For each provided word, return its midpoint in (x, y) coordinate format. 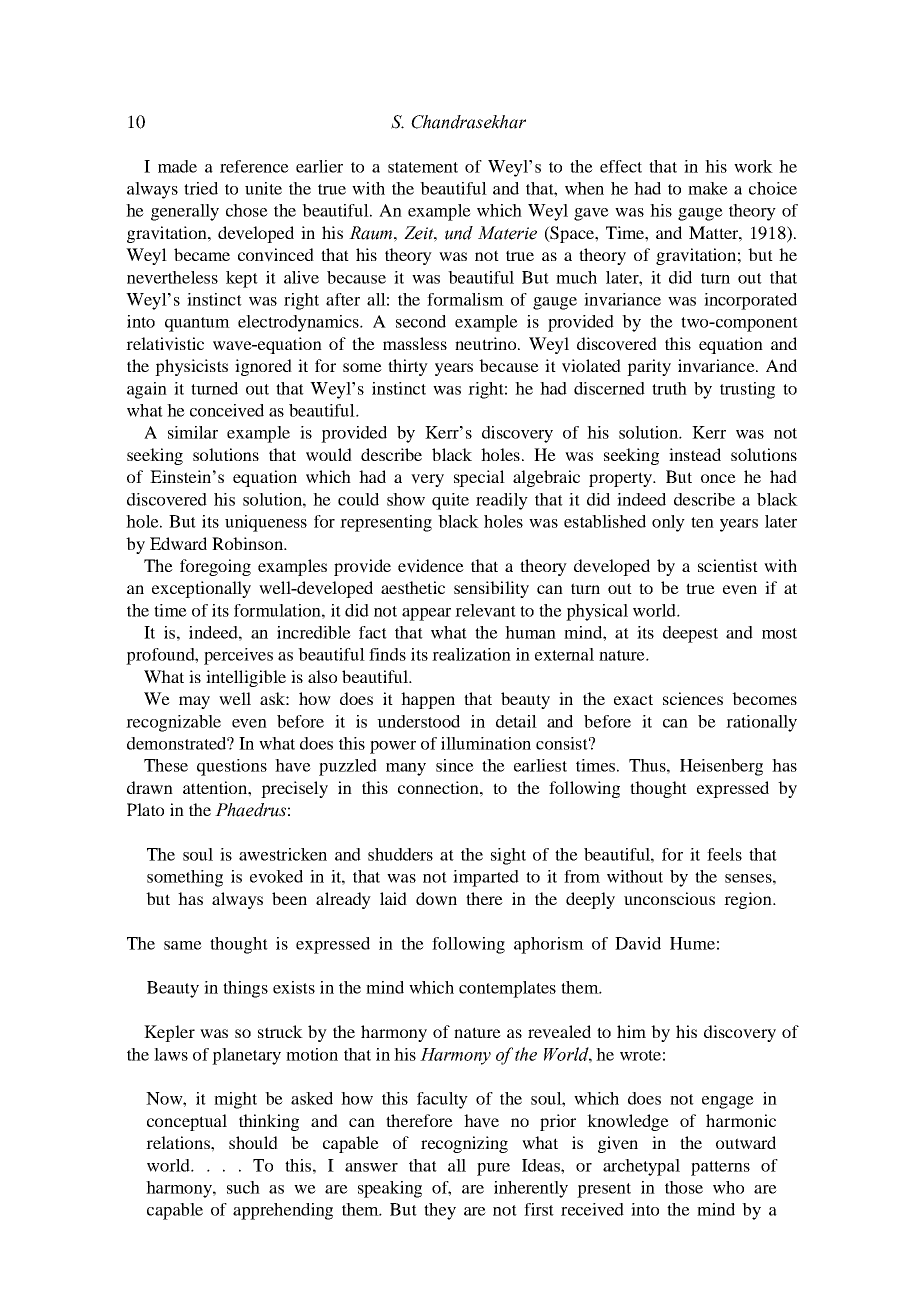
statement (423, 167)
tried (201, 188)
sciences (693, 698)
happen (428, 700)
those (684, 1187)
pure (493, 1169)
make (708, 188)
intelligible (246, 678)
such (243, 1187)
